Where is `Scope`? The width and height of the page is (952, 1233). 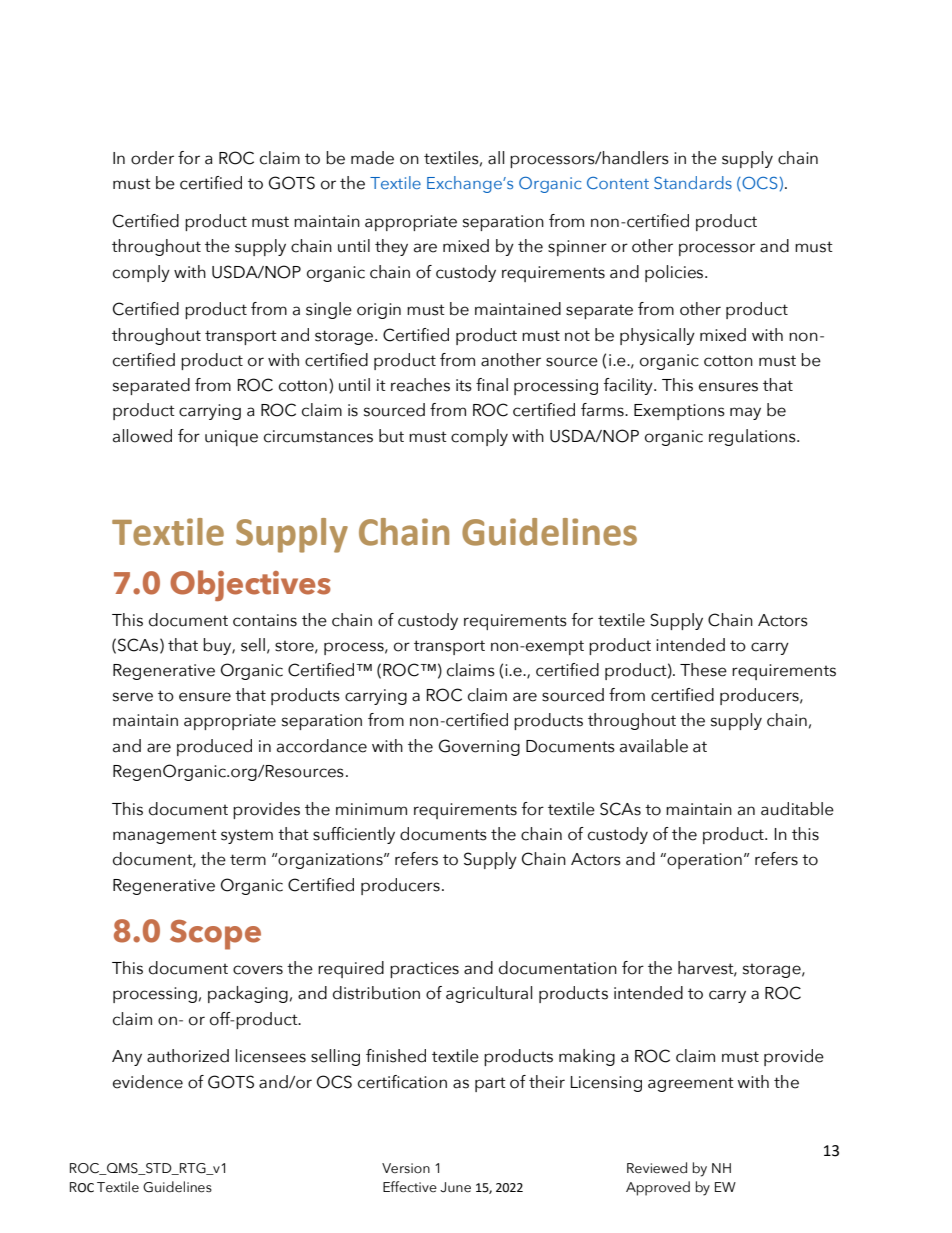
Scope is located at coordinates (215, 935).
